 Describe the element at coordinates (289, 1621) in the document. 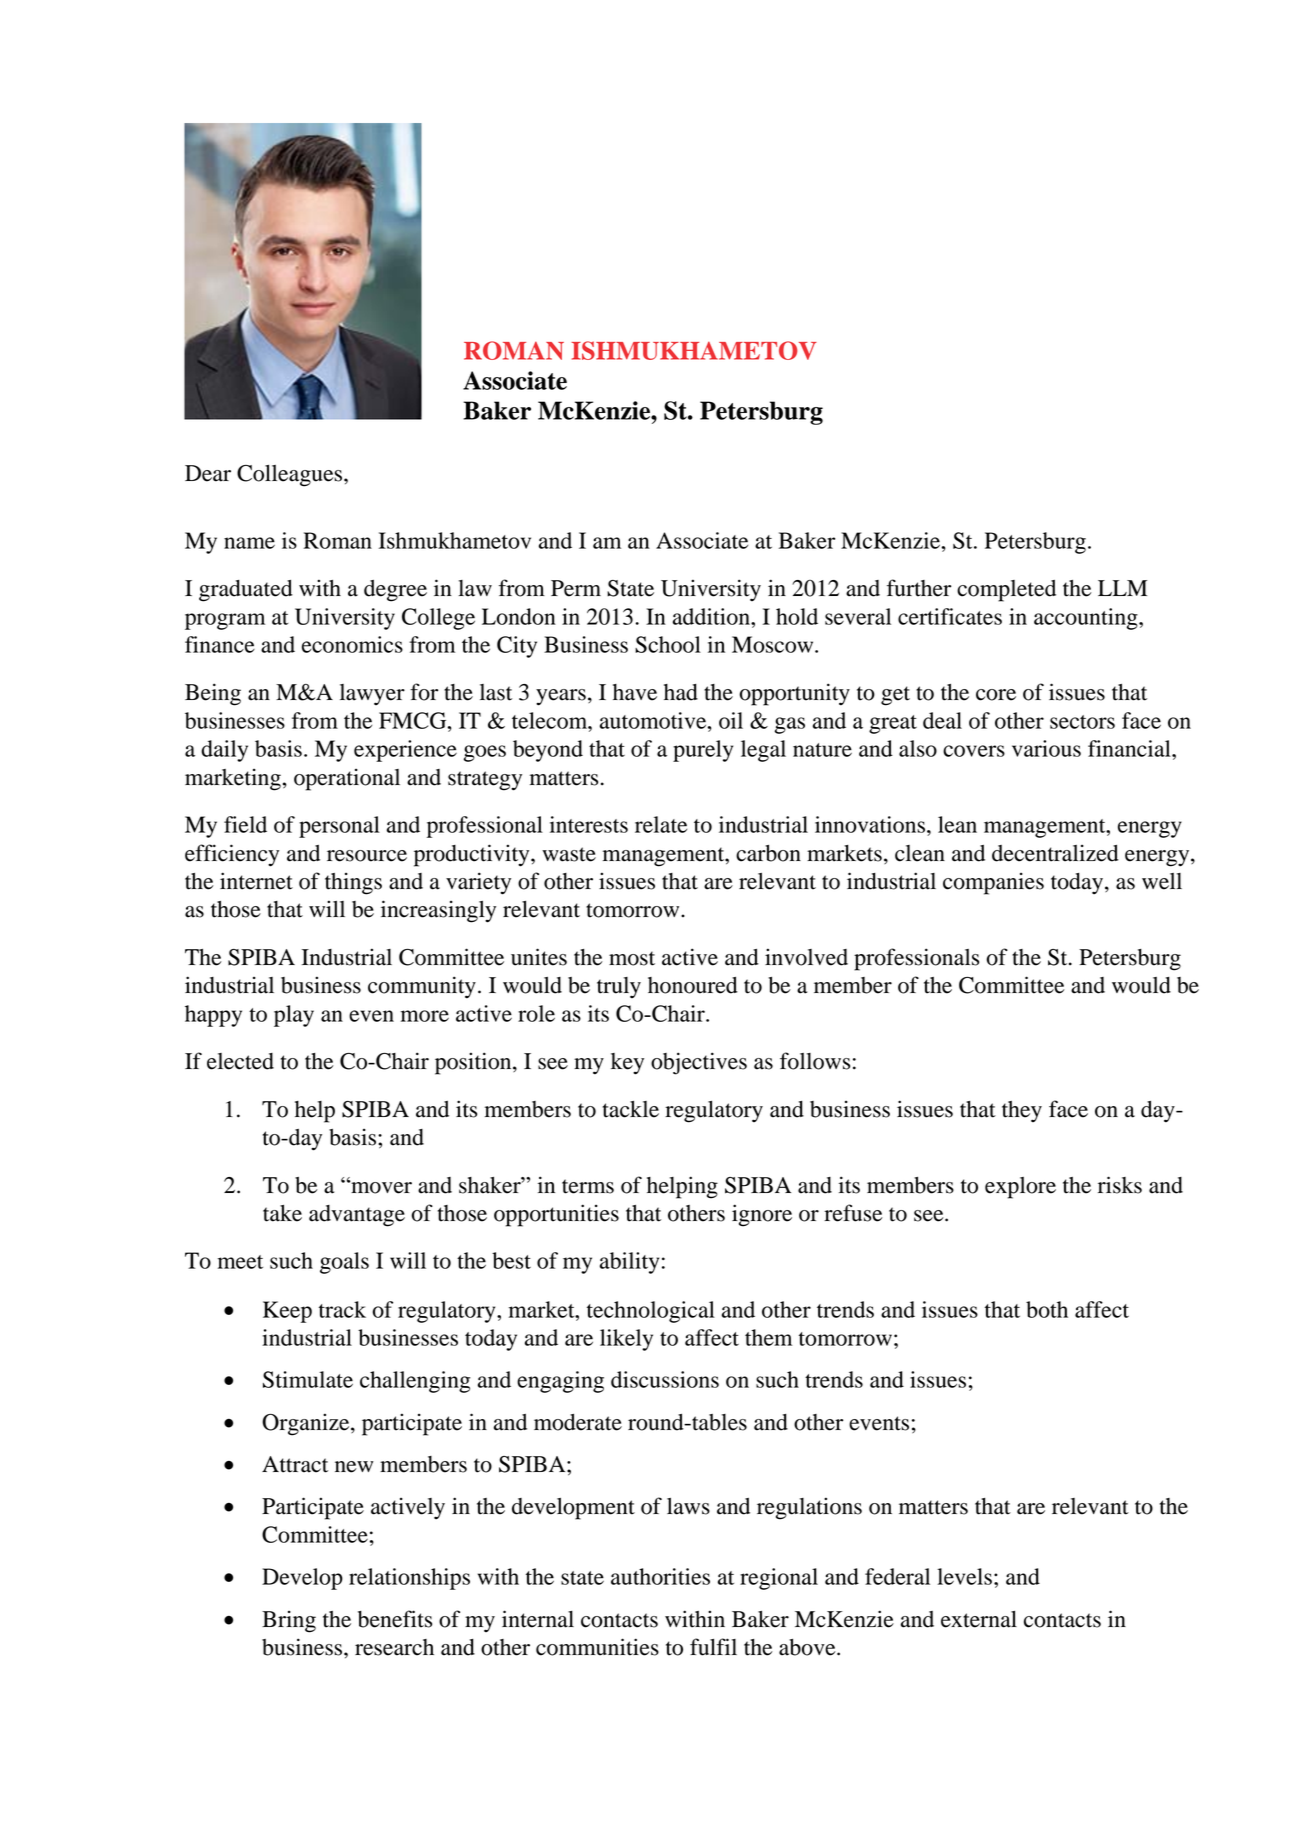

I see `Bring` at that location.
